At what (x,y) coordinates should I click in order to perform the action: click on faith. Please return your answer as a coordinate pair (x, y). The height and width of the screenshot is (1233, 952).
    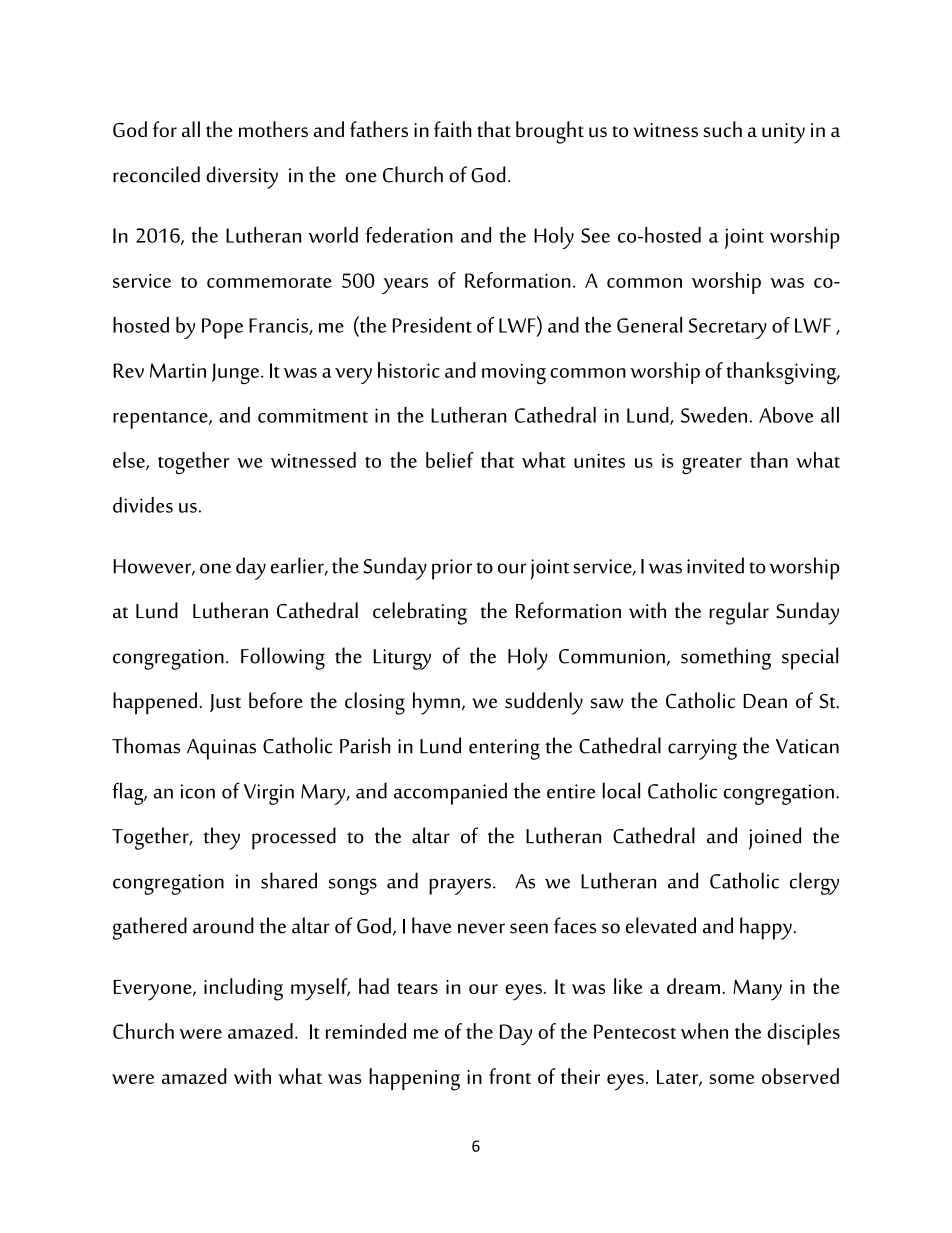
    Looking at the image, I should click on (453, 129).
